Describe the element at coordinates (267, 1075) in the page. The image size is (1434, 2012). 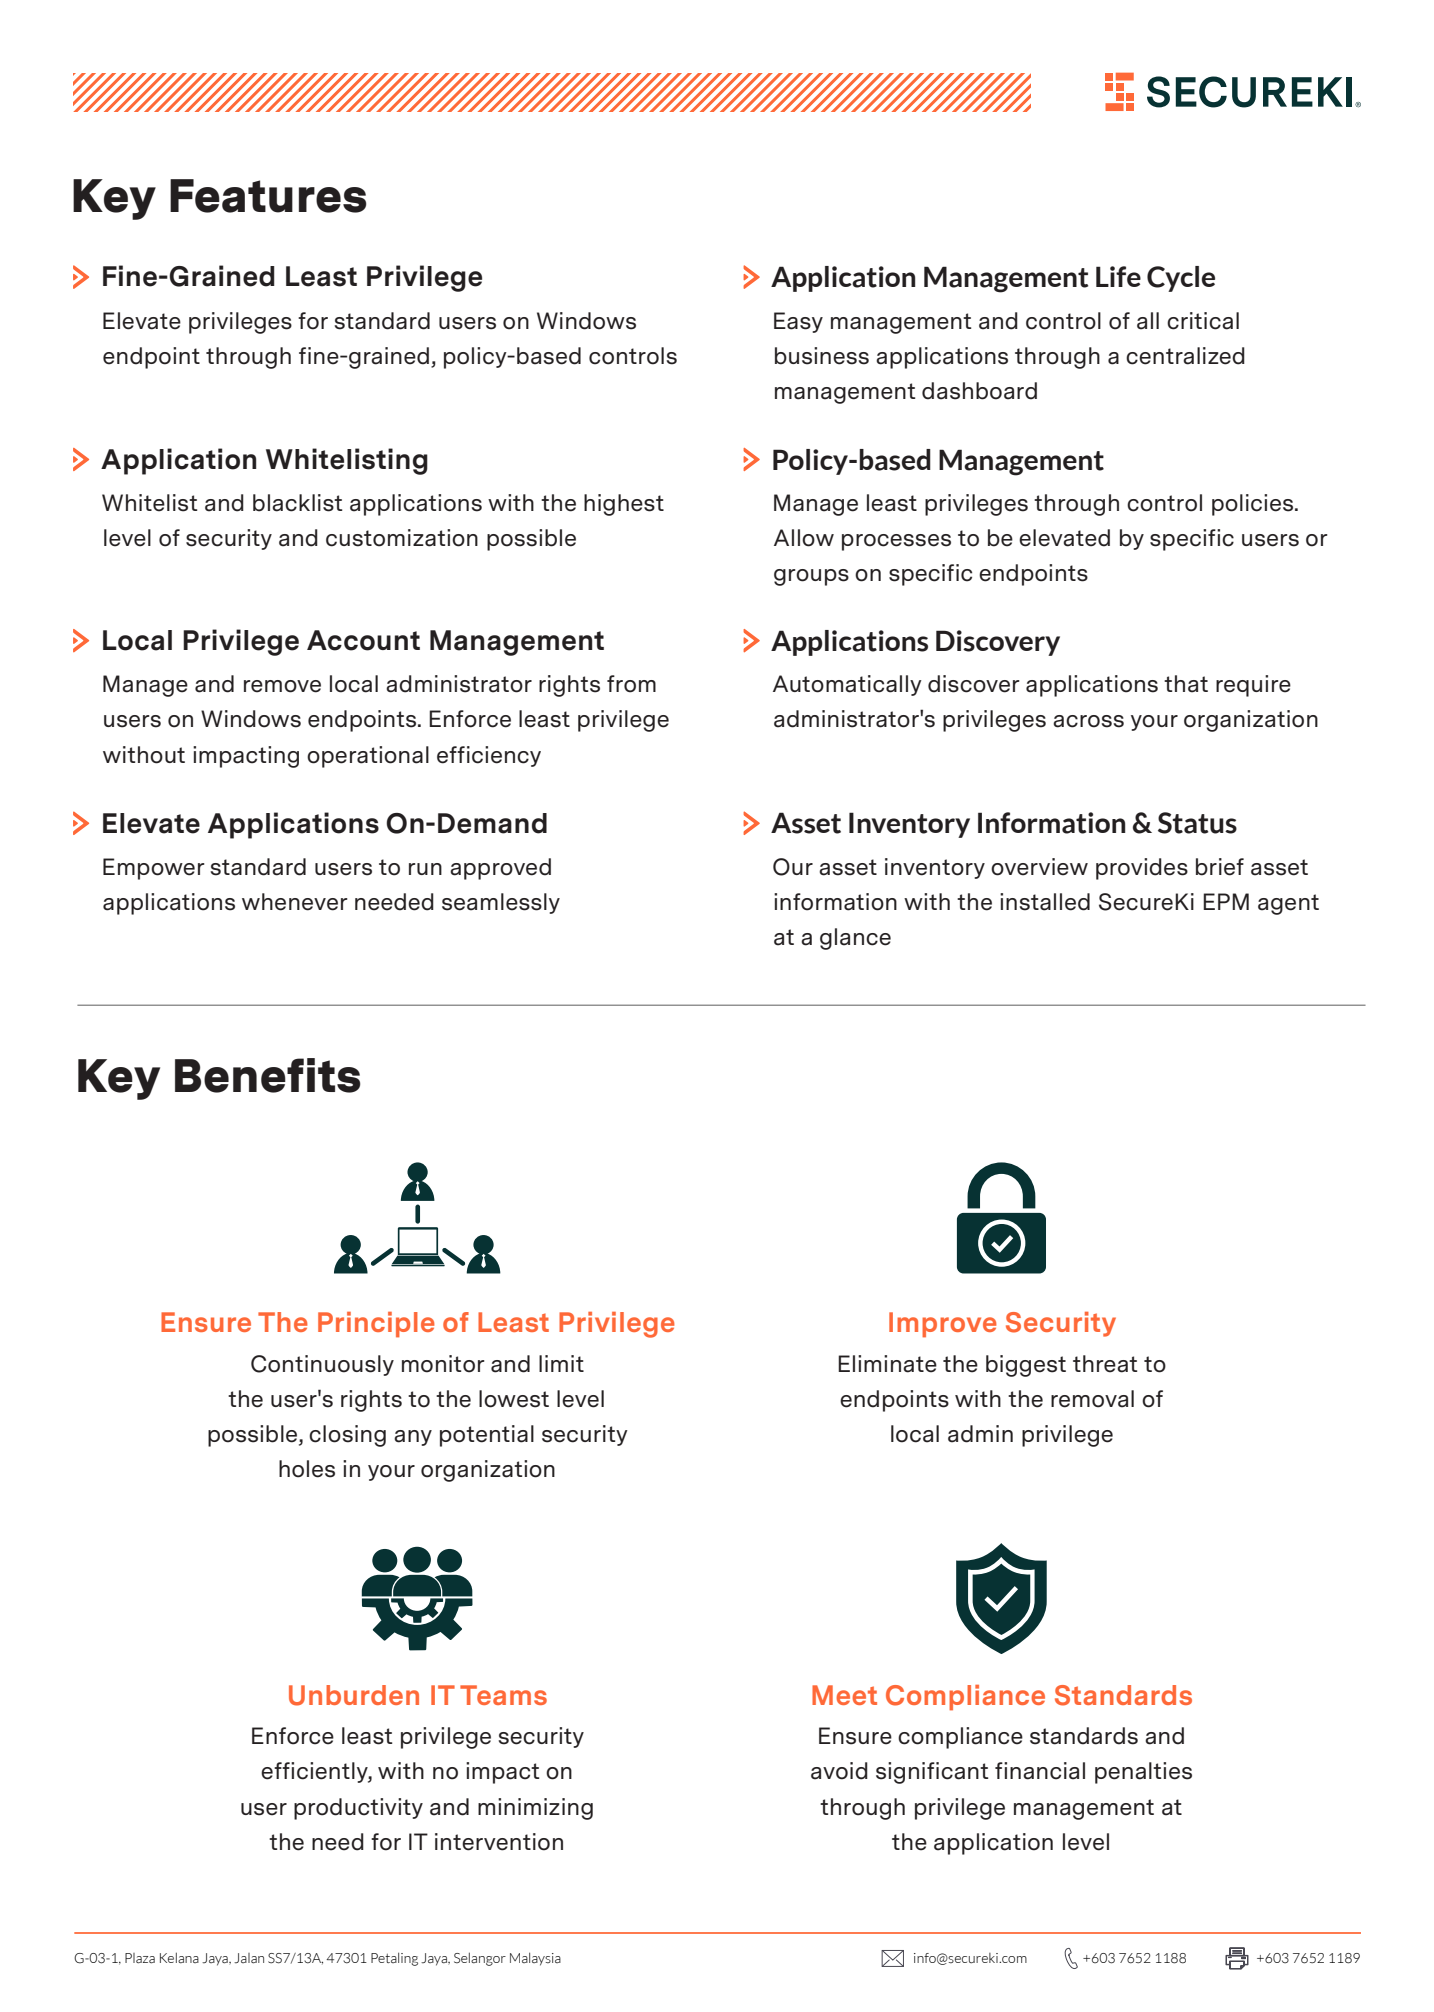
I see `Benefits` at that location.
